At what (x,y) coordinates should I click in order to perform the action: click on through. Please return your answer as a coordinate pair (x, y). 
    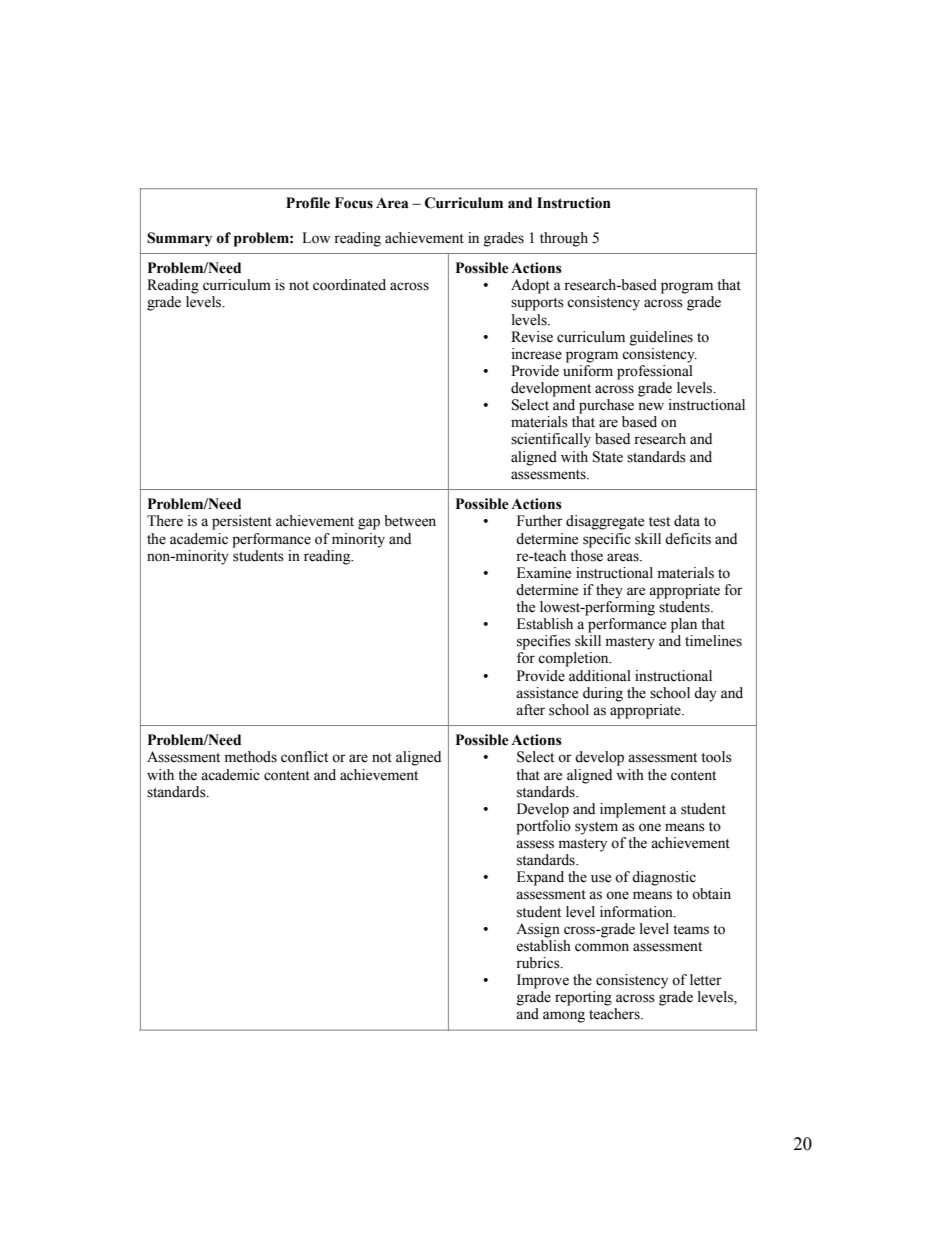
    Looking at the image, I should click on (564, 239).
